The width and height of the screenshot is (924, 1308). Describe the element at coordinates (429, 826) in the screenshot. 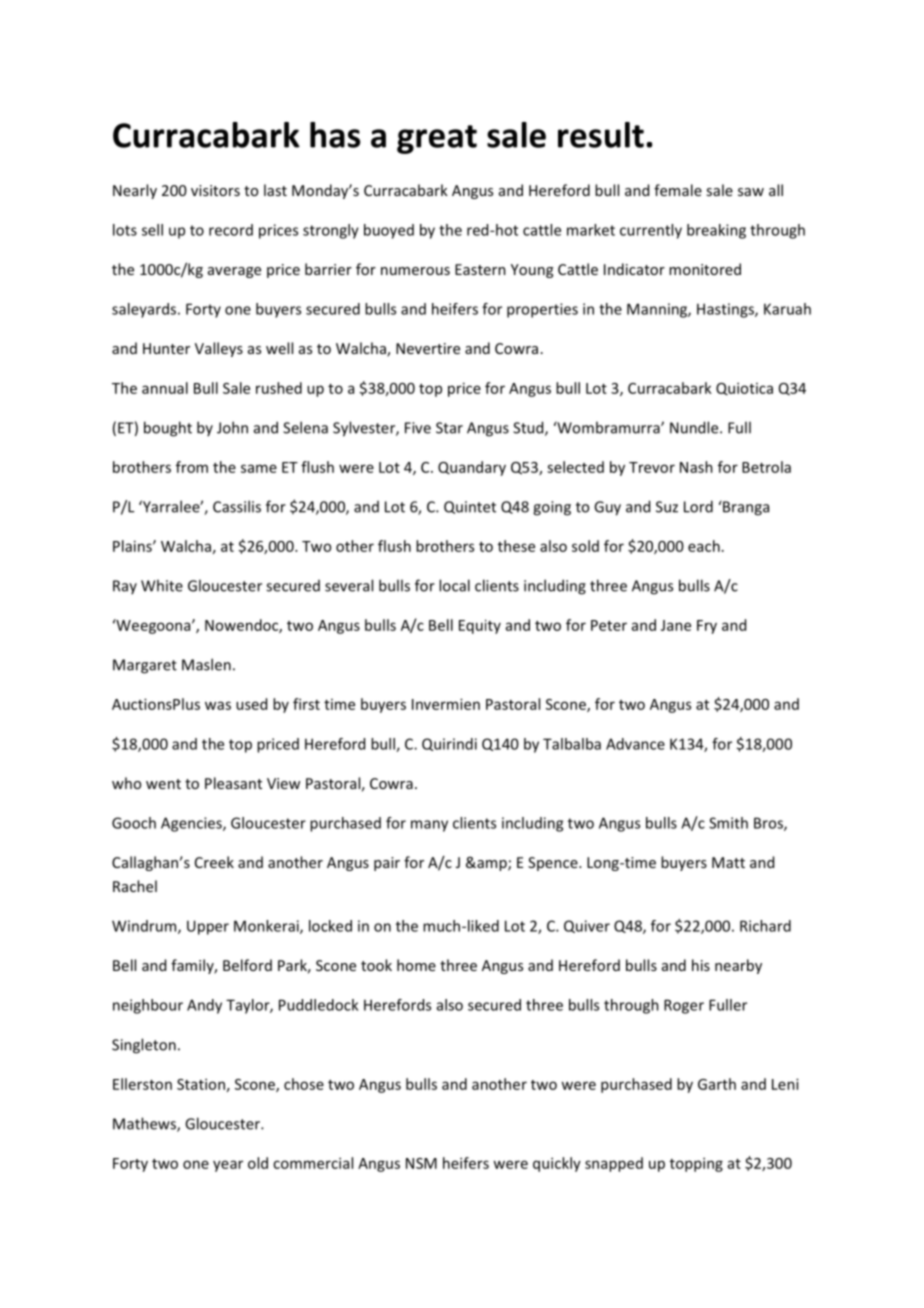

I see `many` at that location.
